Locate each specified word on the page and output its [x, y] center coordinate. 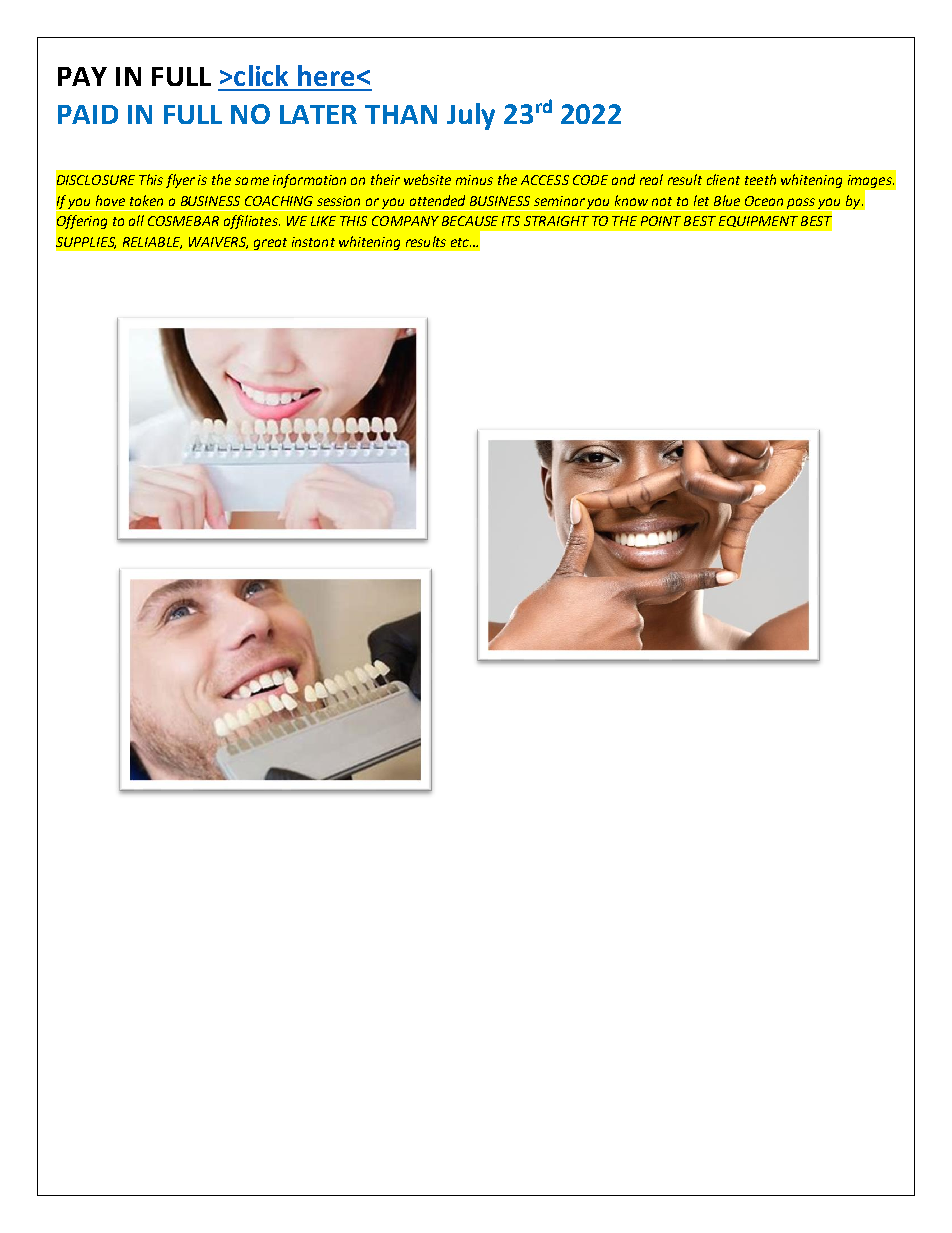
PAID [88, 114]
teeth [760, 179]
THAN [401, 114]
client [723, 179]
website [427, 179]
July [471, 116]
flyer [180, 181]
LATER [318, 114]
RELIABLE [152, 243]
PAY [82, 76]
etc [461, 242]
